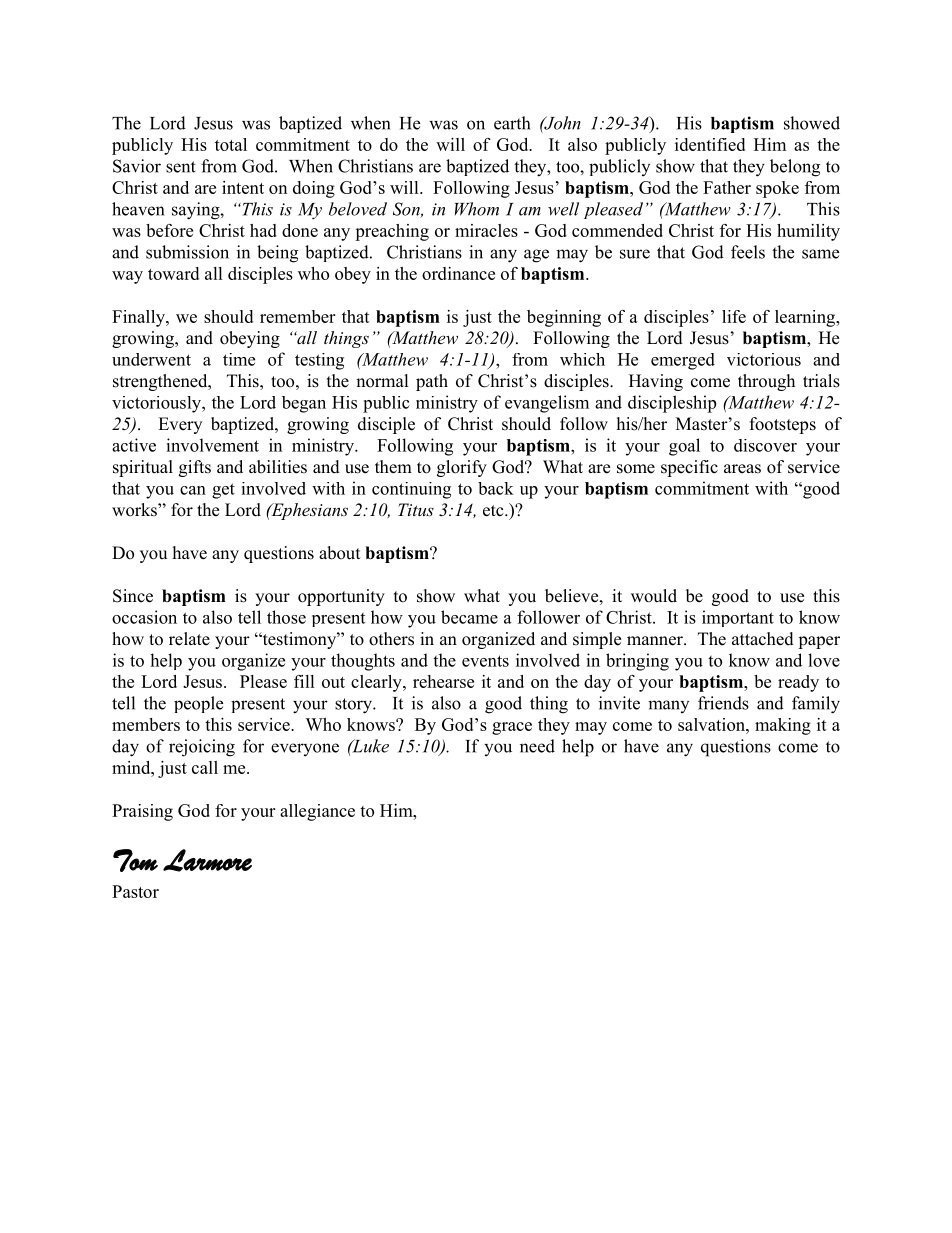 This document has width=952, height=1233. What do you see at coordinates (742, 469) in the document?
I see `areas` at bounding box center [742, 469].
